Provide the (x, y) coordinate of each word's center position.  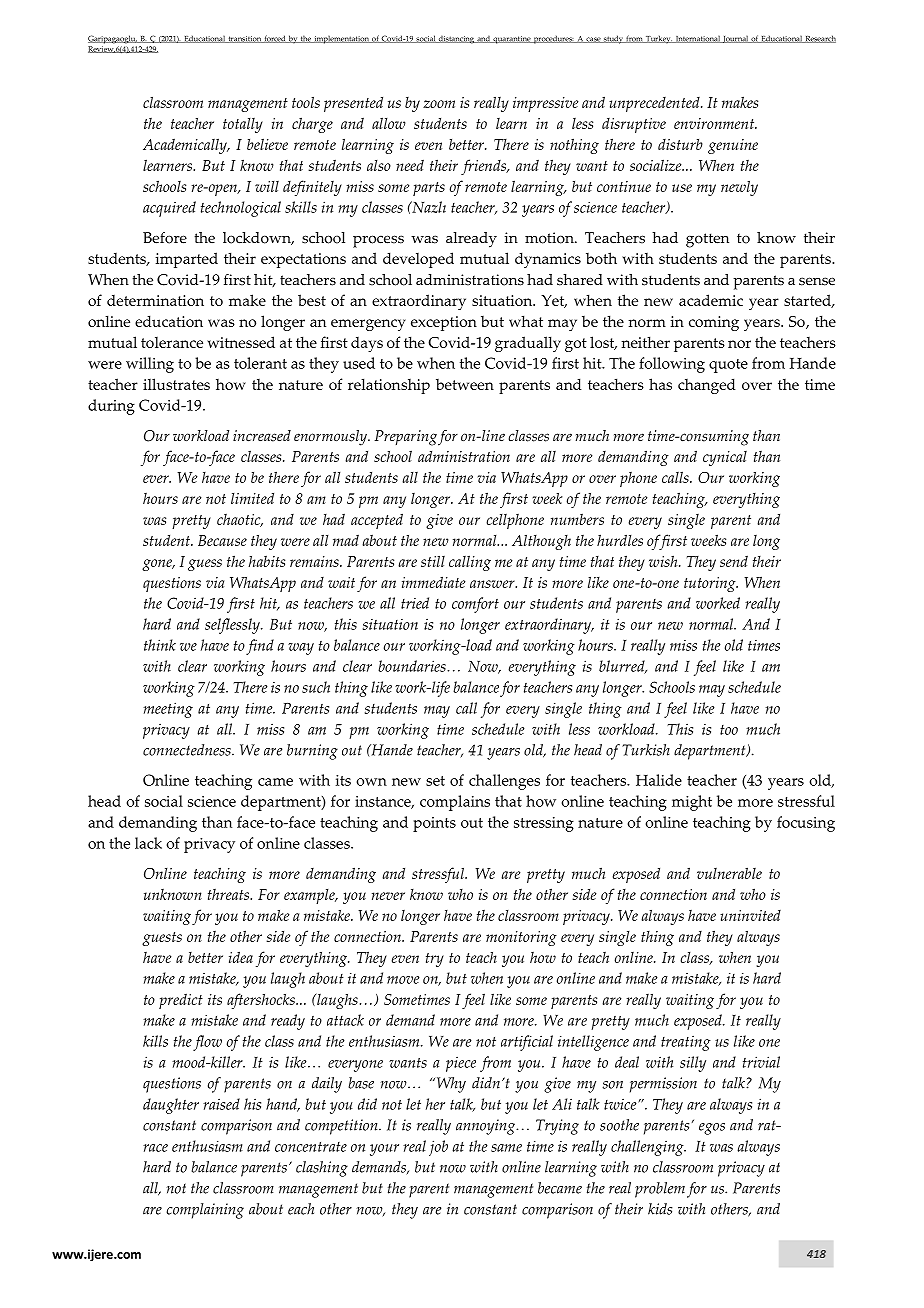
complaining (205, 1211)
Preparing (405, 438)
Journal (735, 39)
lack (148, 843)
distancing (456, 39)
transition (244, 39)
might (692, 803)
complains (455, 803)
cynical (725, 458)
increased (262, 436)
